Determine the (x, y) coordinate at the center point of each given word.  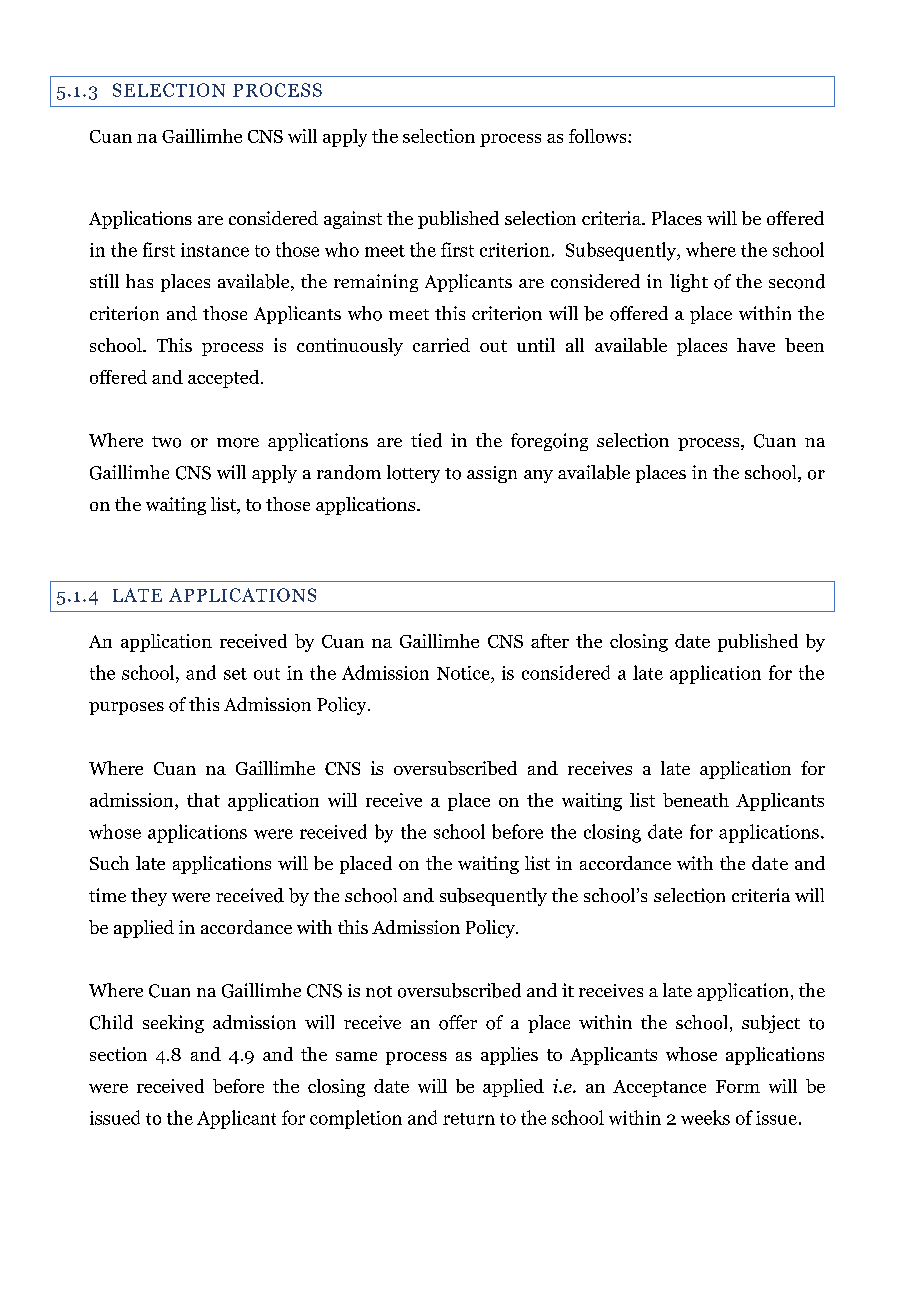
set (235, 674)
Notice (464, 673)
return (469, 1119)
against (353, 220)
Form (738, 1086)
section (118, 1054)
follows (599, 136)
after (550, 641)
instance (215, 250)
